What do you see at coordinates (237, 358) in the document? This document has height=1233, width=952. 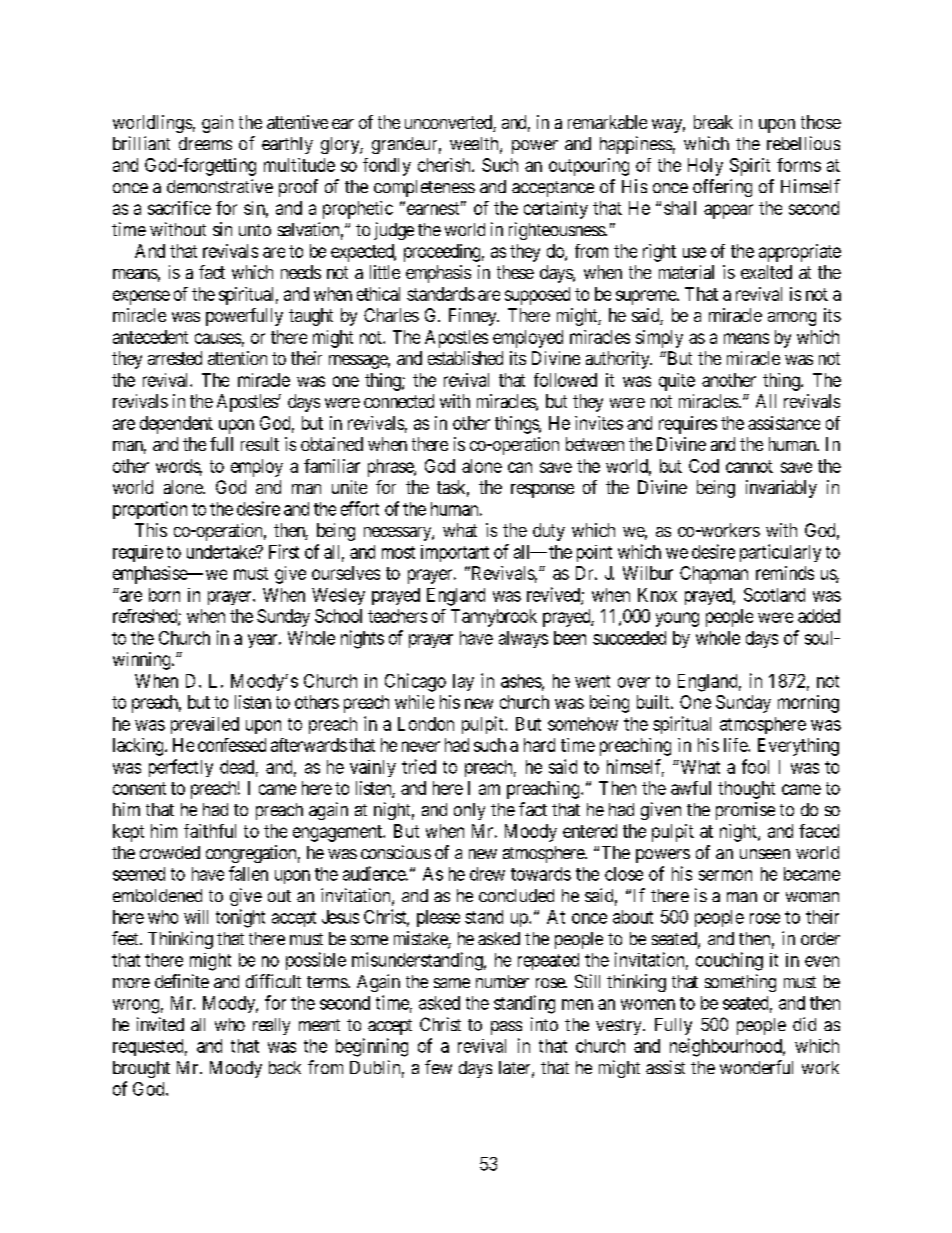 I see `attention` at bounding box center [237, 358].
